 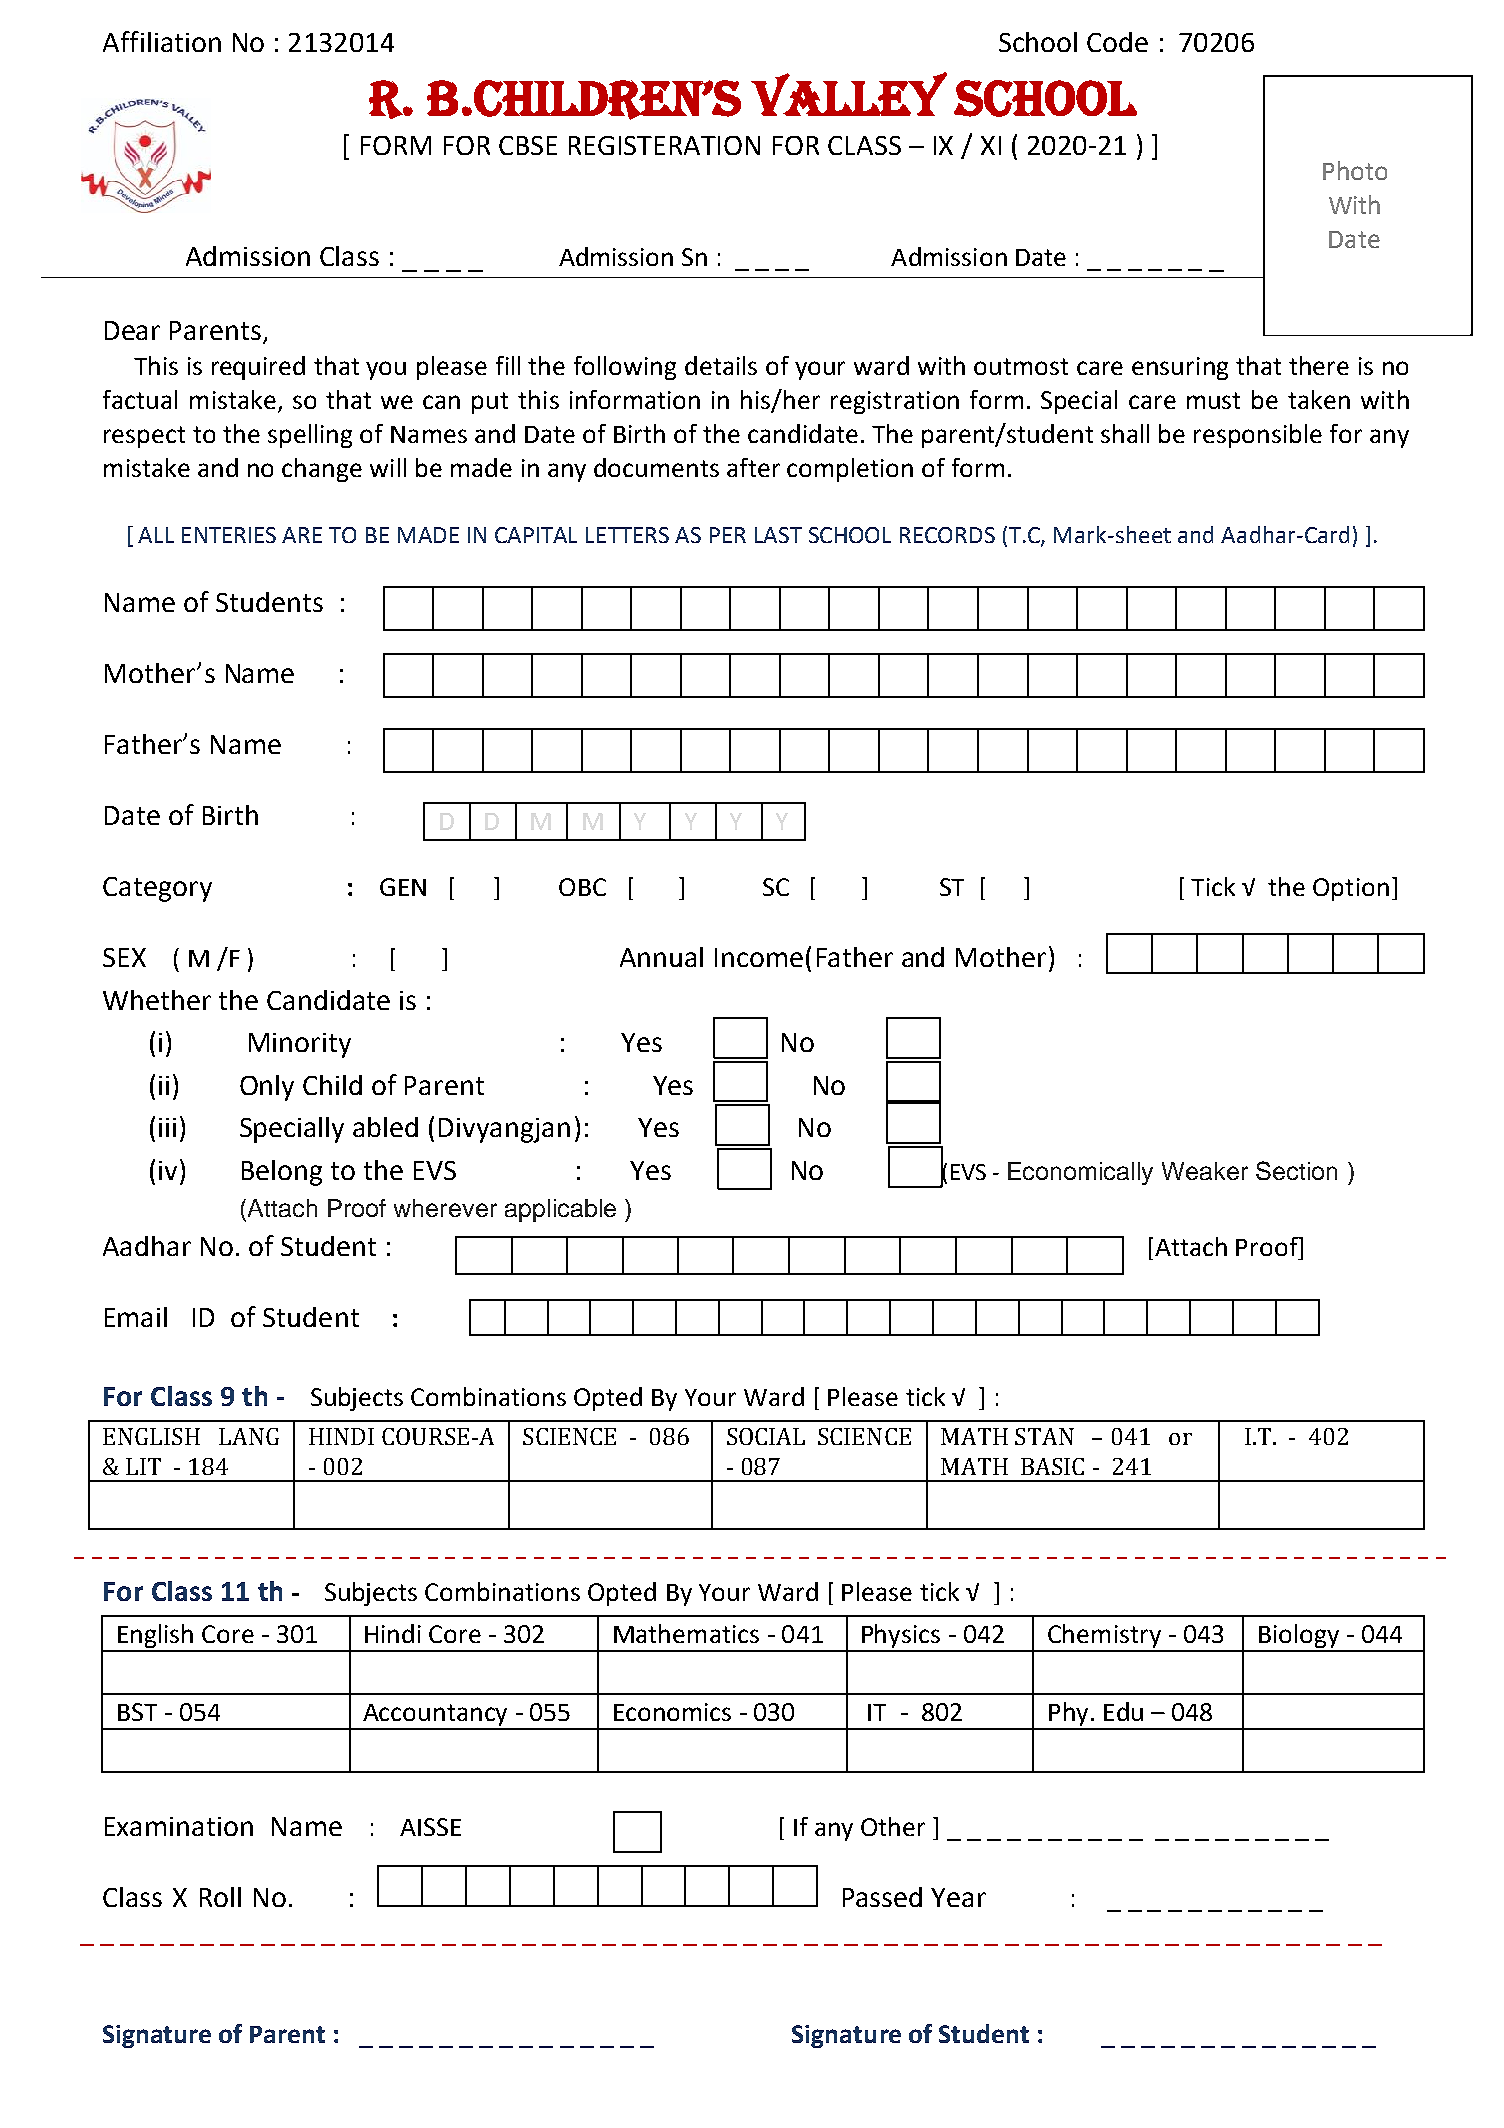 What do you see at coordinates (661, 957) in the page?
I see `Annual` at bounding box center [661, 957].
